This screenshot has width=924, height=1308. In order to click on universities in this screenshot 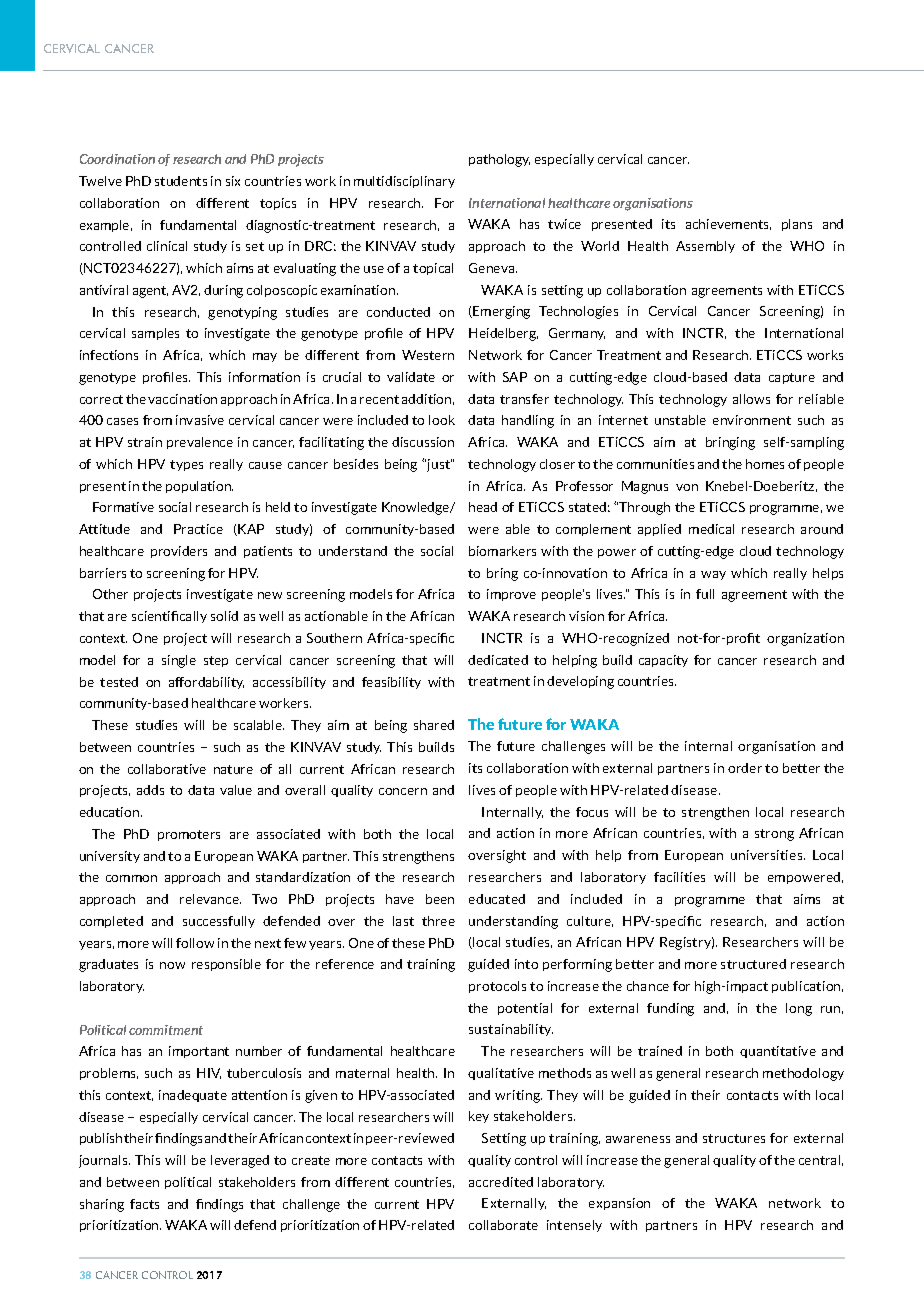, I will do `click(768, 855)`.
